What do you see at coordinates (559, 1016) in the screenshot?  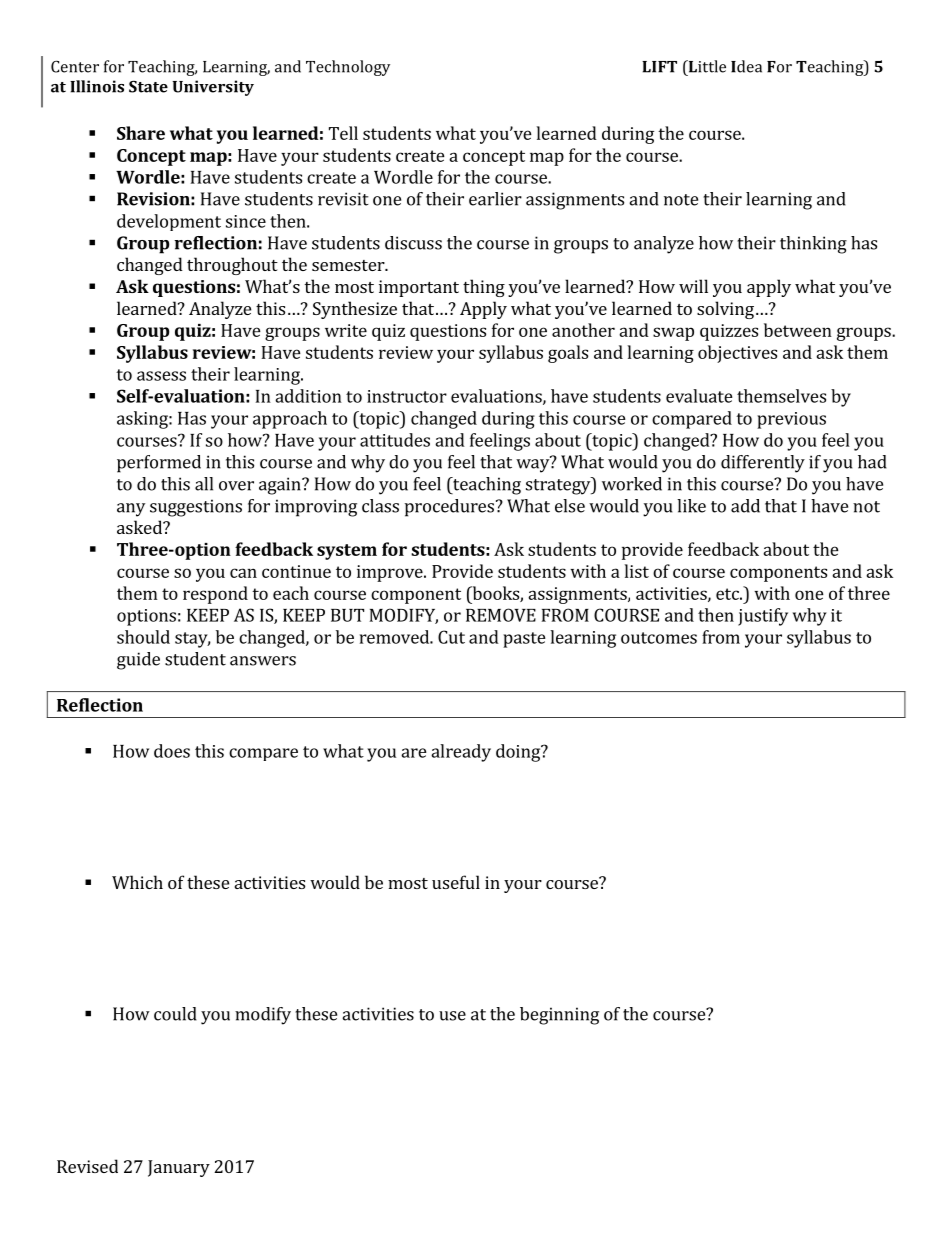 I see `beginning` at bounding box center [559, 1016].
